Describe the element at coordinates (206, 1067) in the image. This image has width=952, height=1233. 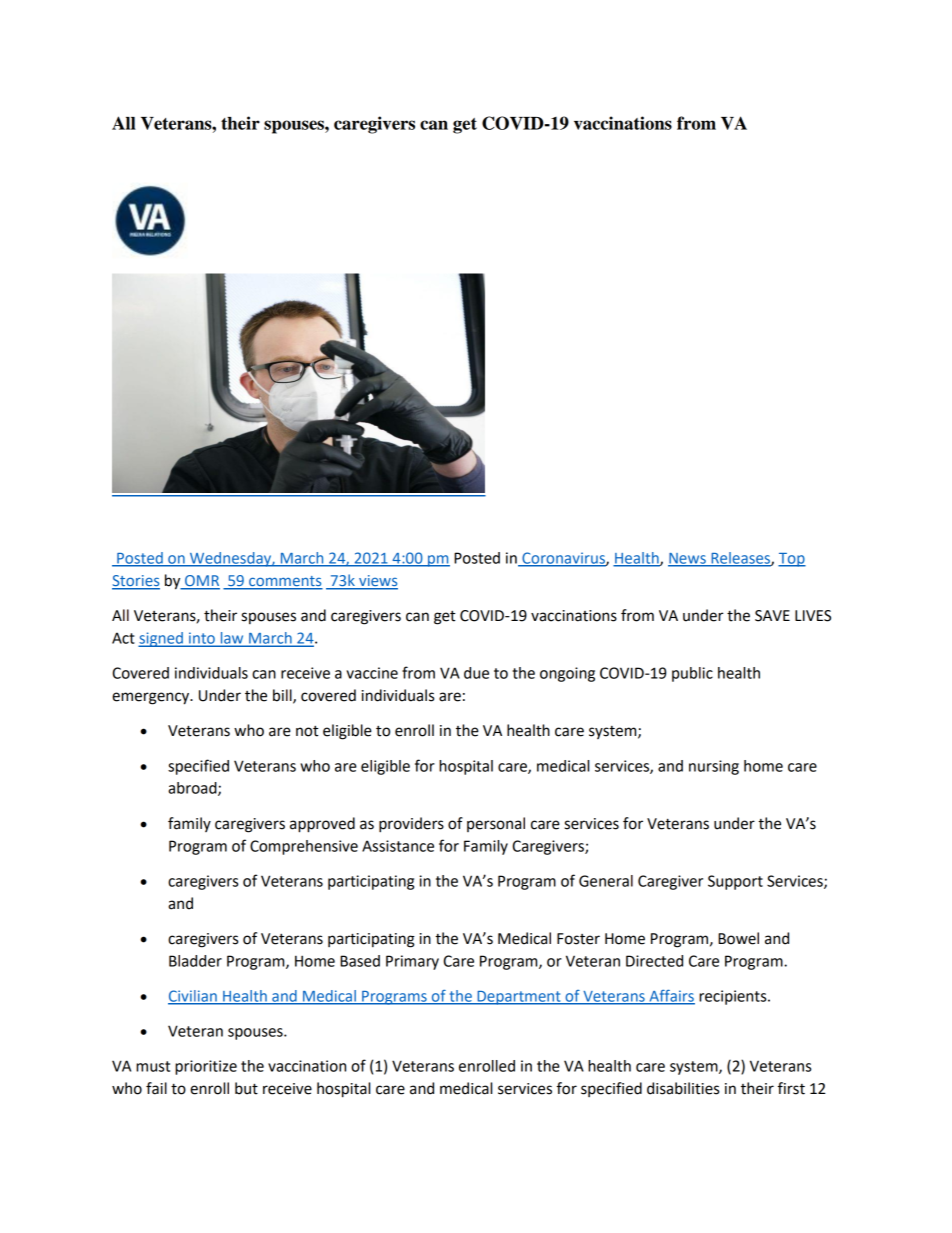
I see `prioritize` at that location.
